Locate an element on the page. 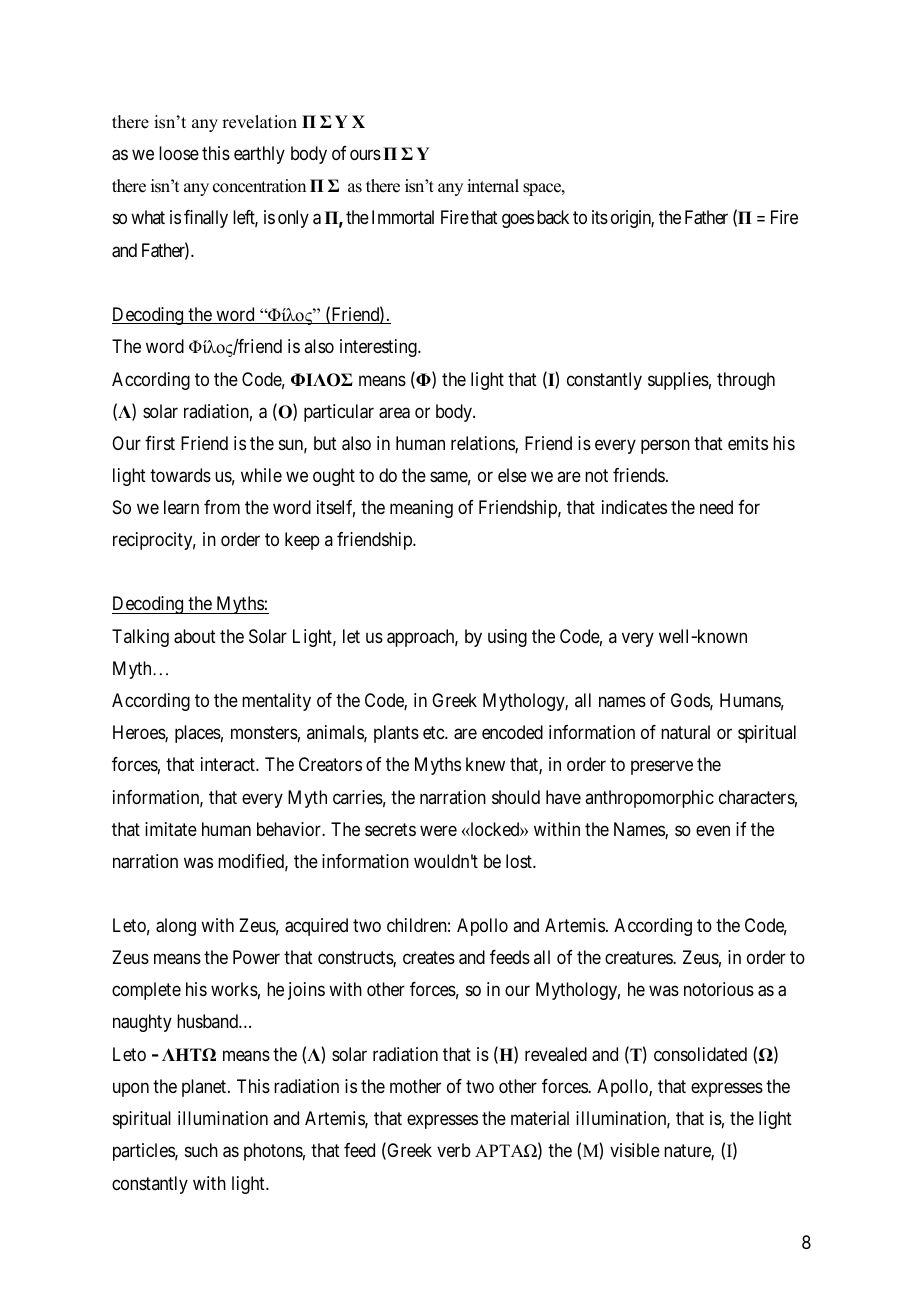 Image resolution: width=924 pixels, height=1308 pixels. internal is located at coordinates (493, 186).
